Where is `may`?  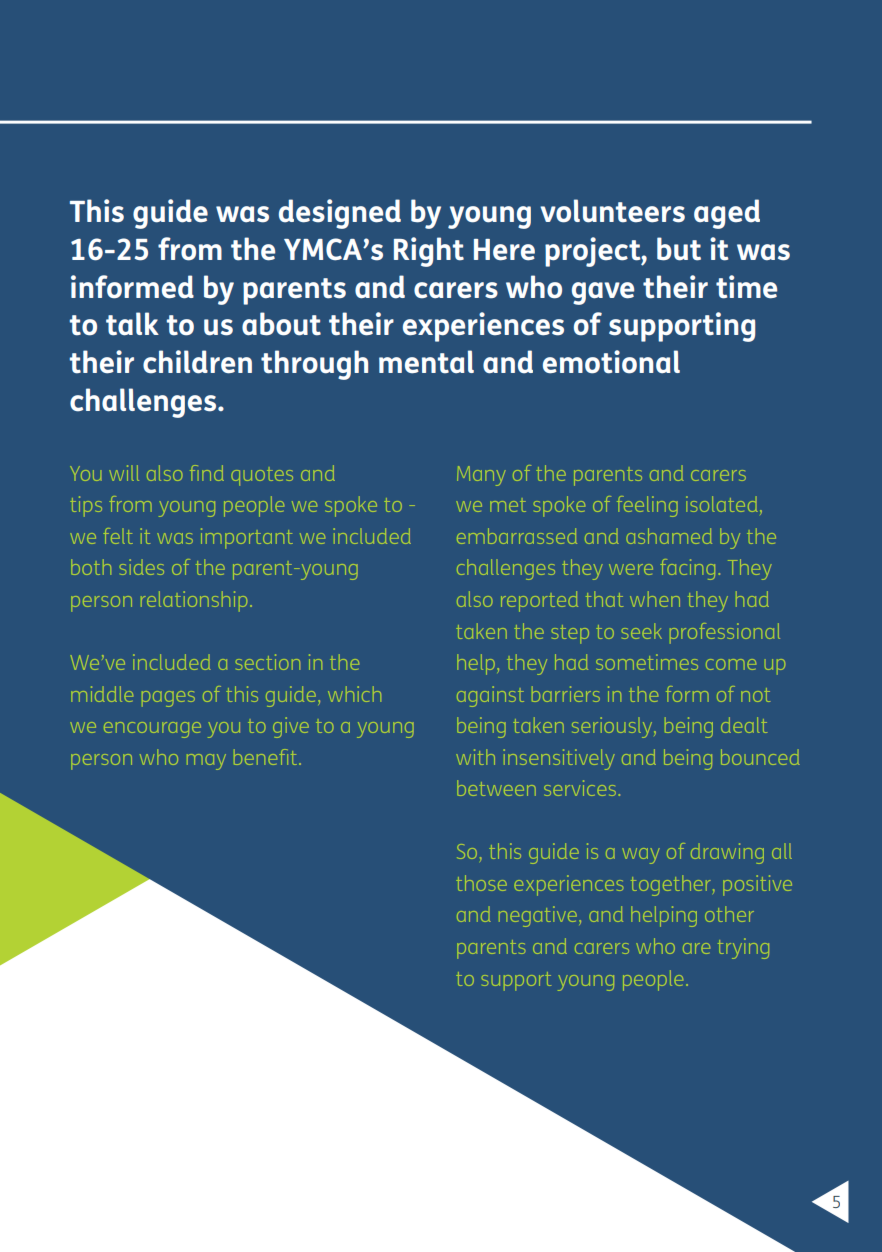
may is located at coordinates (206, 762).
